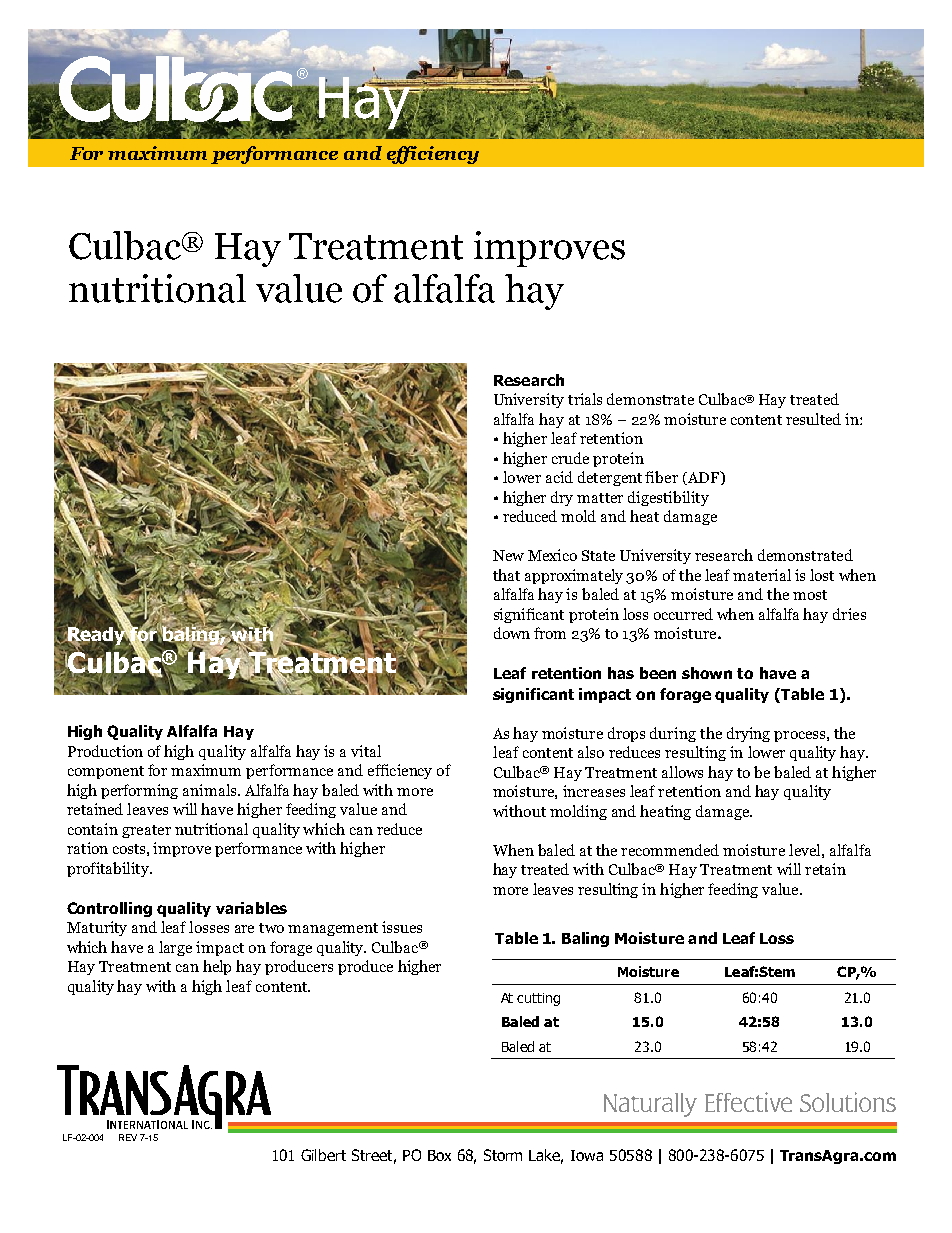 This page has width=952, height=1233. What do you see at coordinates (323, 1155) in the page?
I see `Gilbert` at bounding box center [323, 1155].
